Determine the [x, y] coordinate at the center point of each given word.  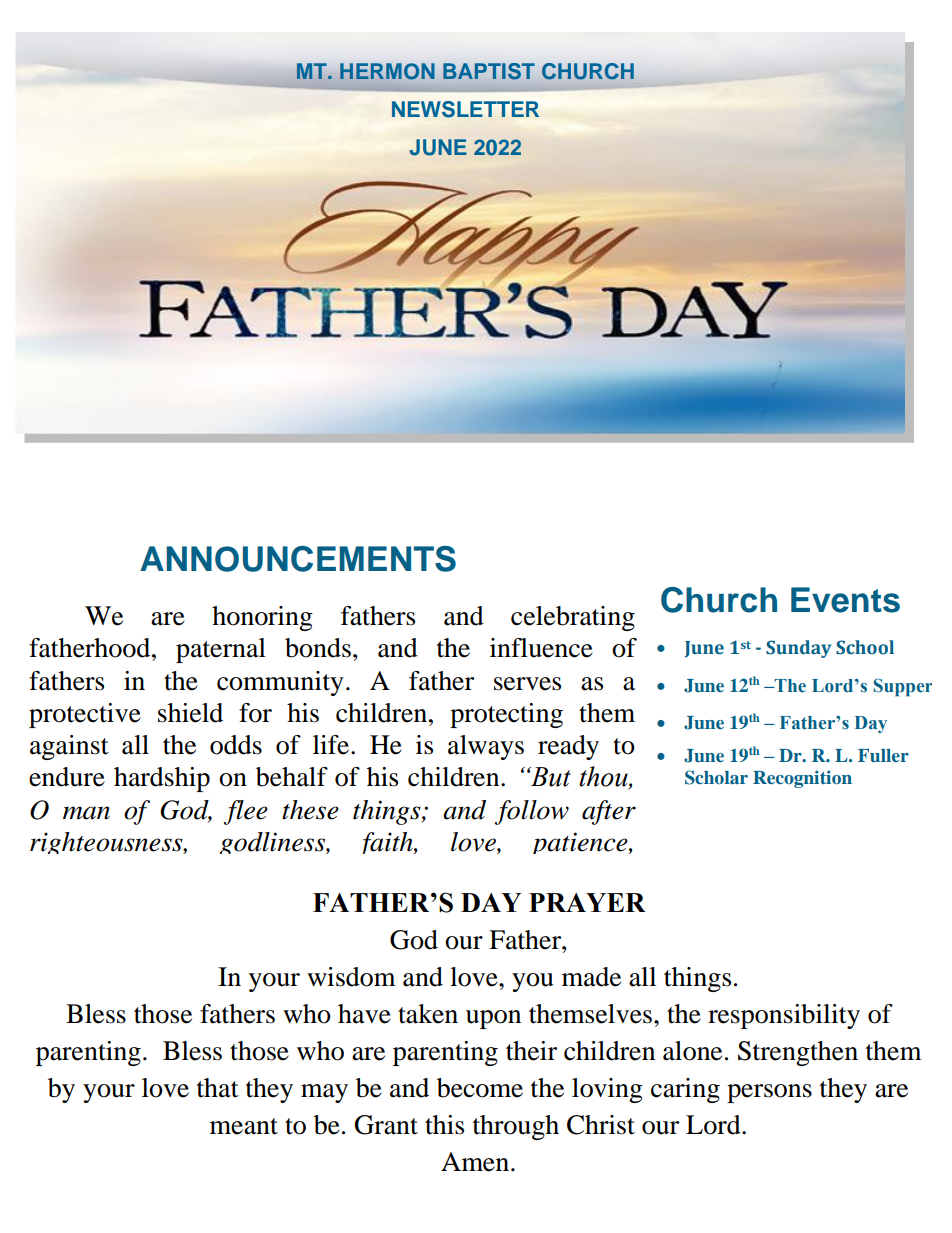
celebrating [573, 618]
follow [532, 812]
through [516, 1127]
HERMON [387, 71]
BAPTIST [489, 71]
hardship [162, 779]
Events [845, 600]
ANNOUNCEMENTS [298, 559]
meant [244, 1126]
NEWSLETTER [465, 109]
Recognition [802, 779]
